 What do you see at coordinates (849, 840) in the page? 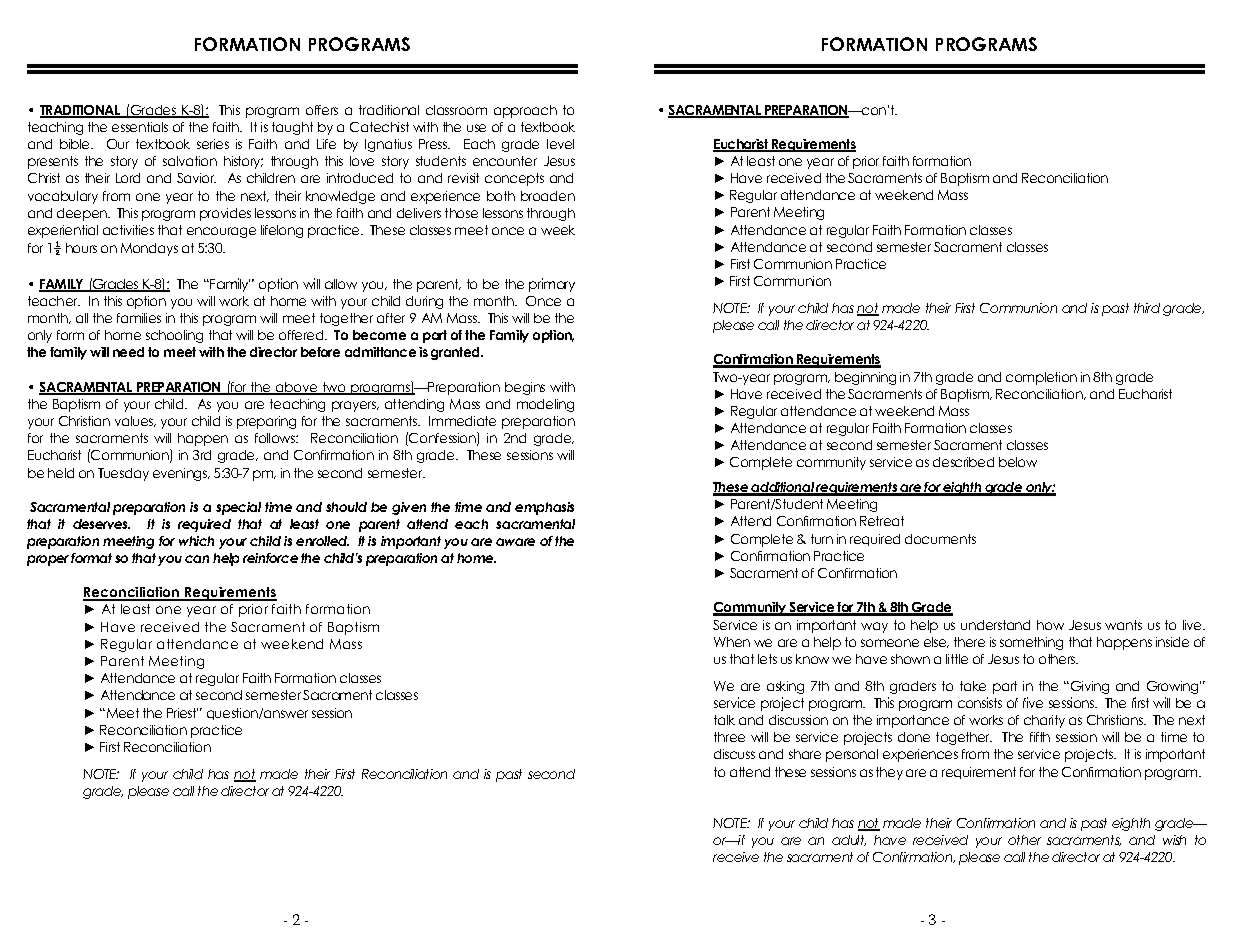
I see `adult` at bounding box center [849, 840].
